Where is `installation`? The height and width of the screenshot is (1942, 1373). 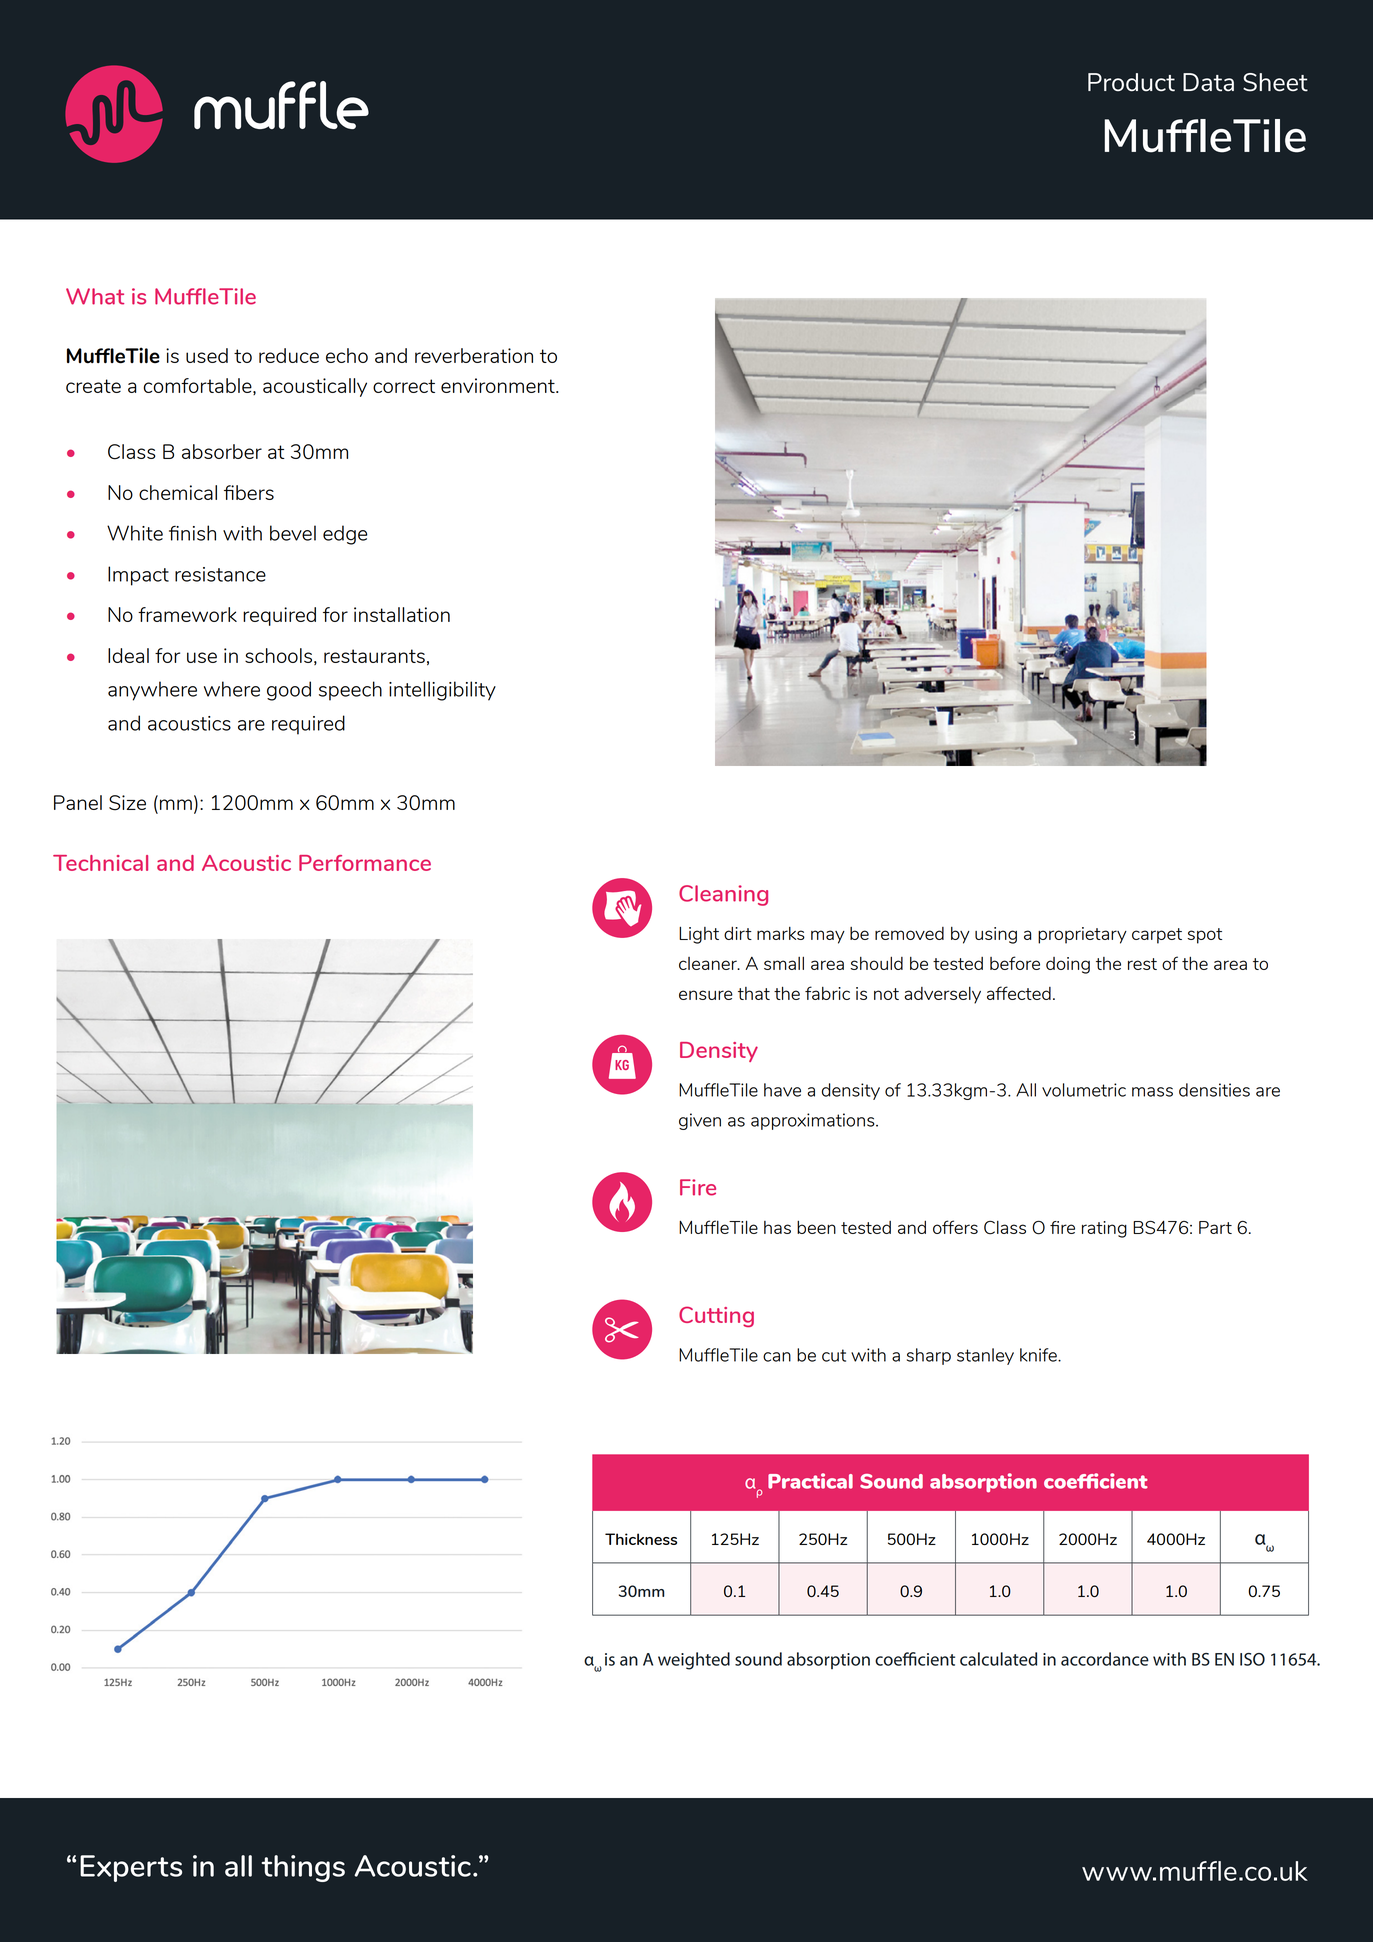 installation is located at coordinates (402, 614).
